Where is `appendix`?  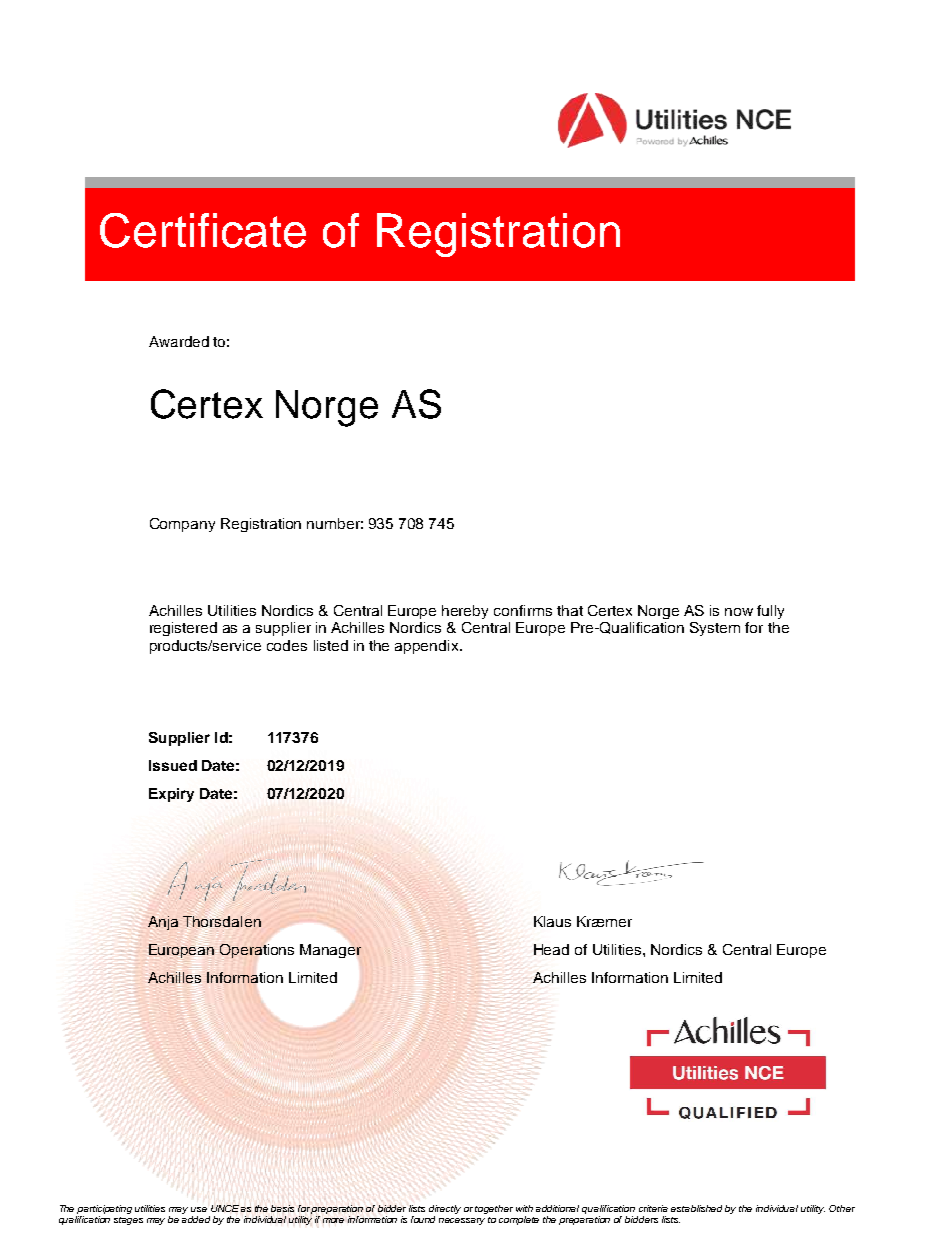 appendix is located at coordinates (428, 647).
